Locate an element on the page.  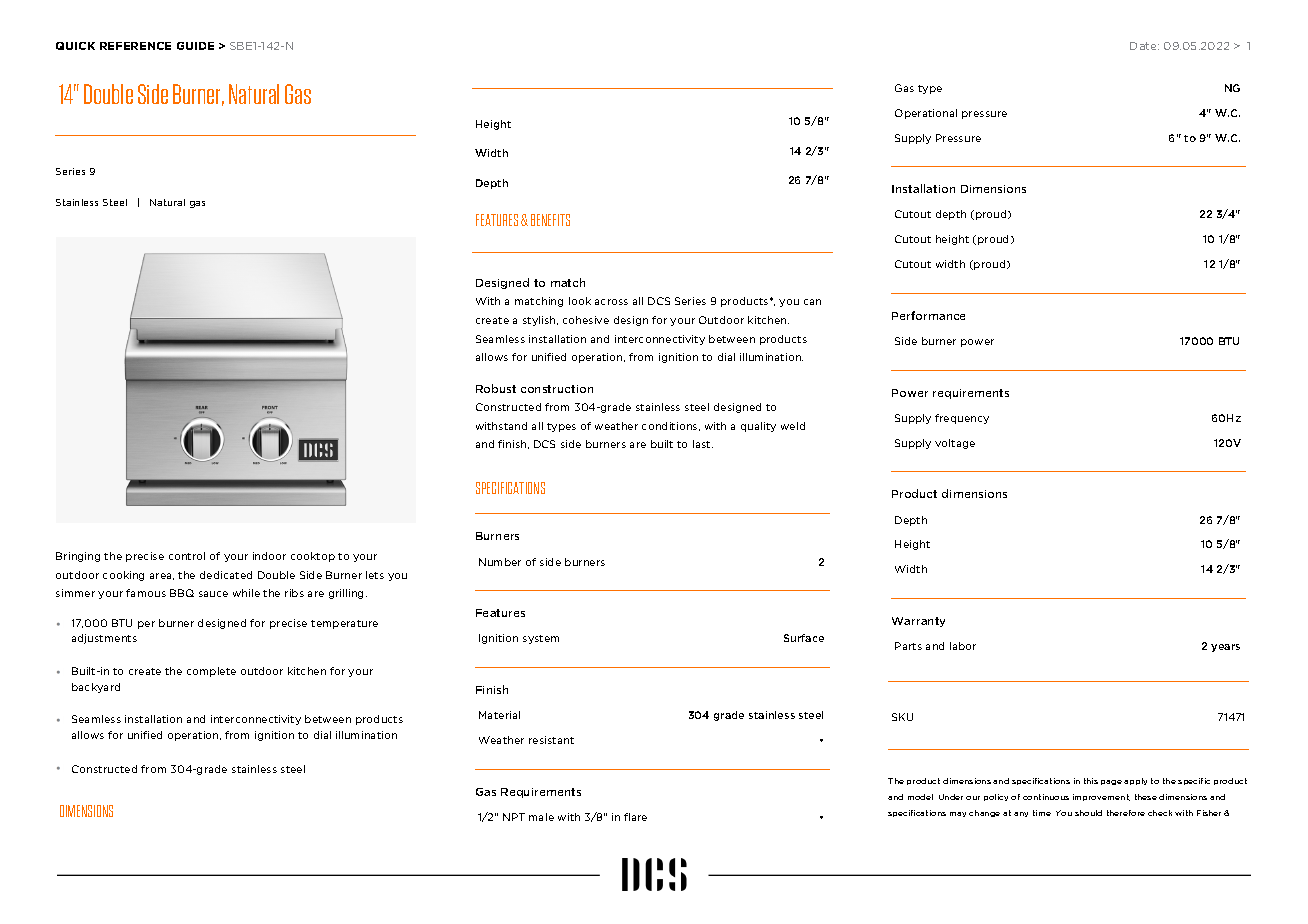
Warranty is located at coordinates (918, 622).
